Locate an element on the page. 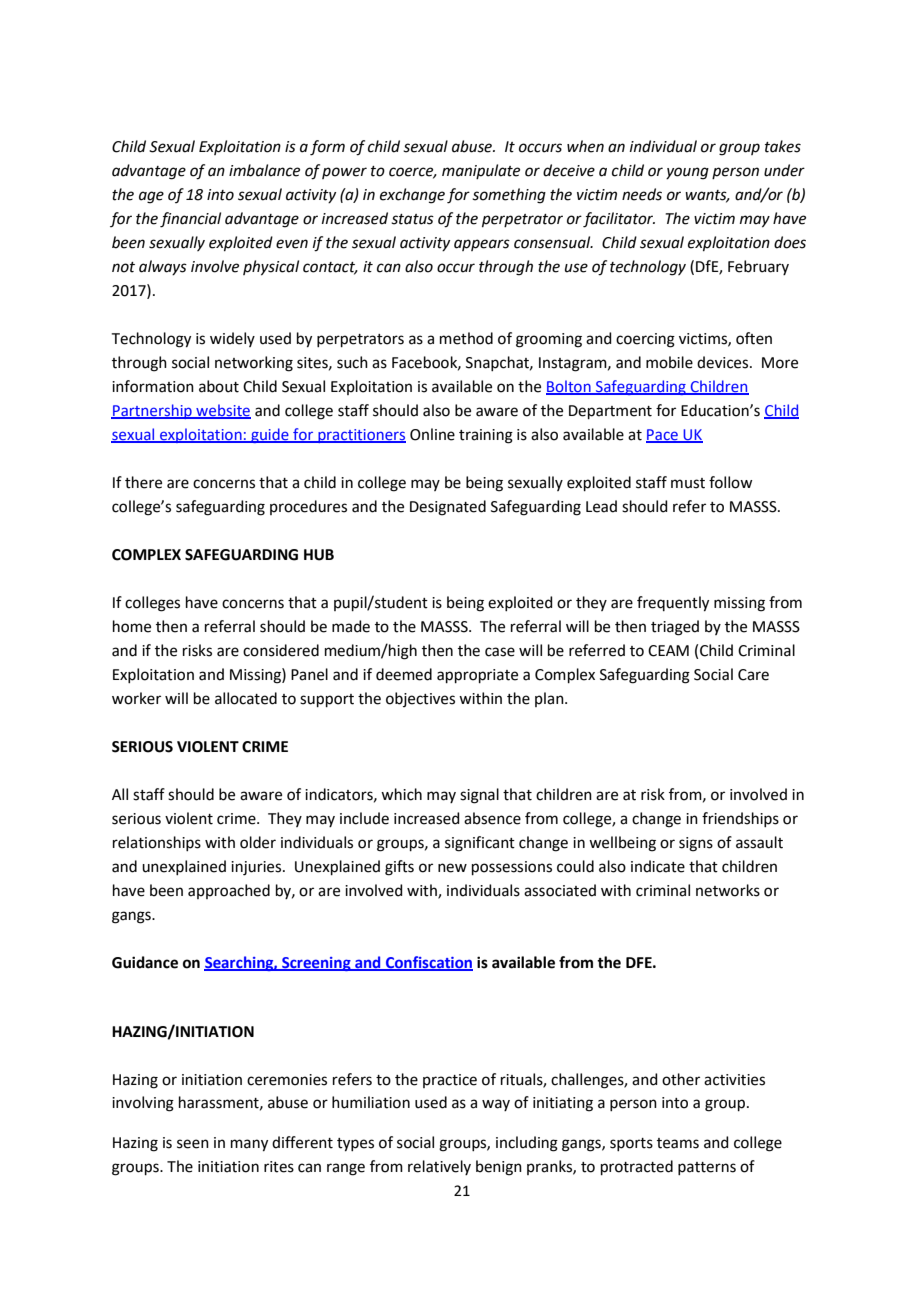  seen is located at coordinates (193, 1144).
